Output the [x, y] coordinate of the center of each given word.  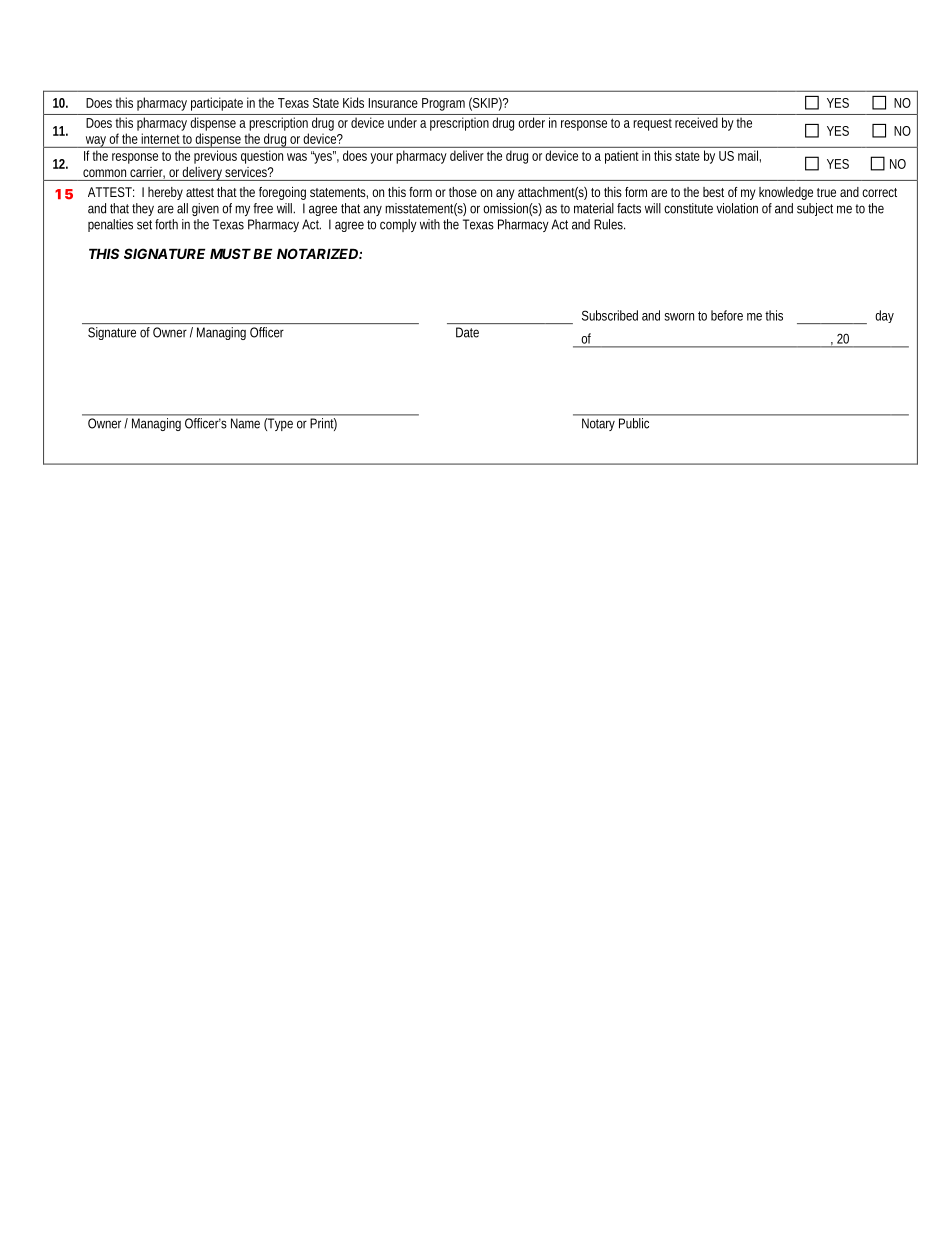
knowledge [786, 193]
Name [245, 423]
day [884, 316]
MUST [230, 253]
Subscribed [610, 315]
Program [443, 104]
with [430, 224]
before [727, 315]
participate [217, 104]
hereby [165, 193]
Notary [598, 425]
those [463, 192]
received [696, 122]
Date [467, 332]
